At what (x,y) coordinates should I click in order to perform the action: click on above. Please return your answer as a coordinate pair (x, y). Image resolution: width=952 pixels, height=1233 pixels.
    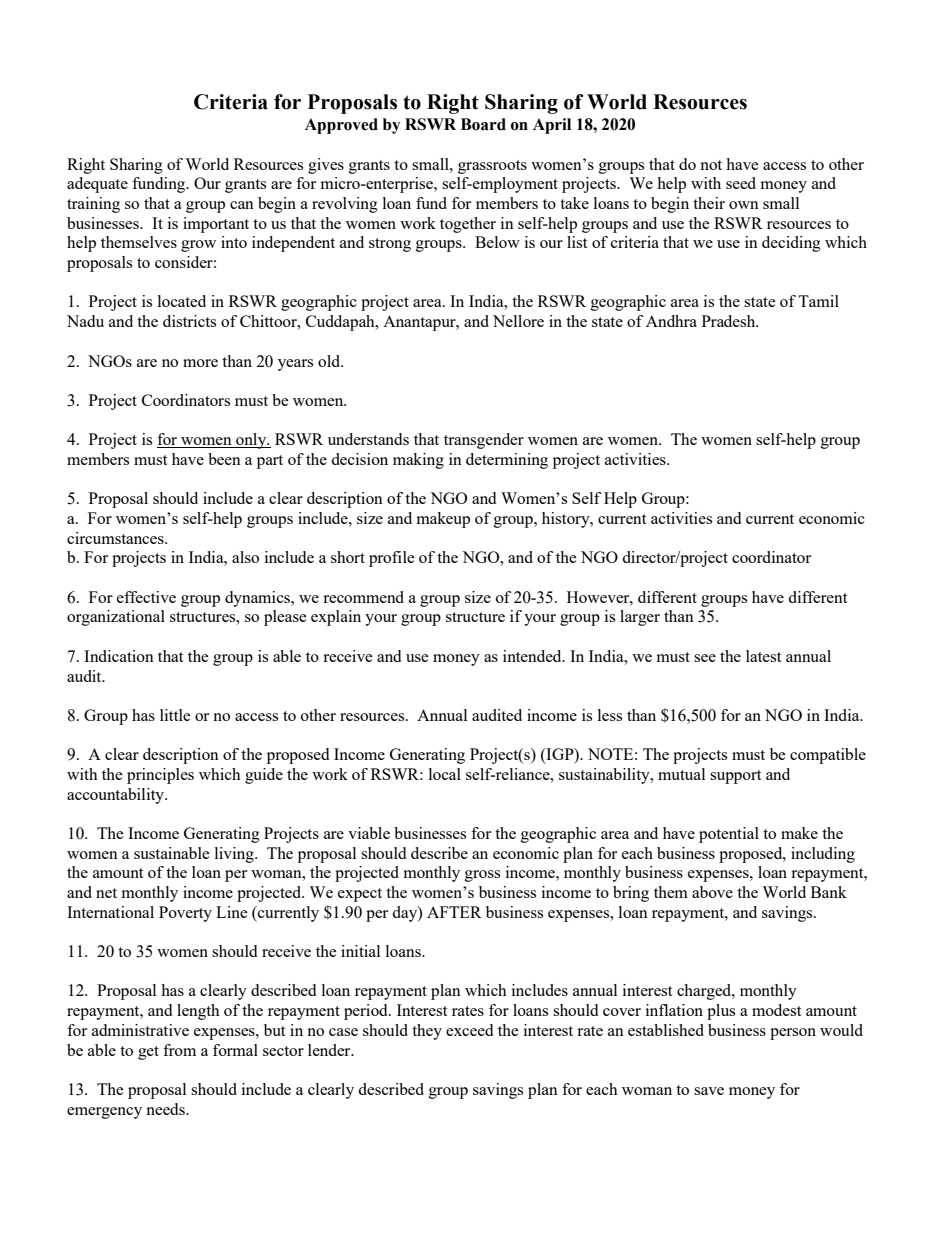
    Looking at the image, I should click on (712, 892).
